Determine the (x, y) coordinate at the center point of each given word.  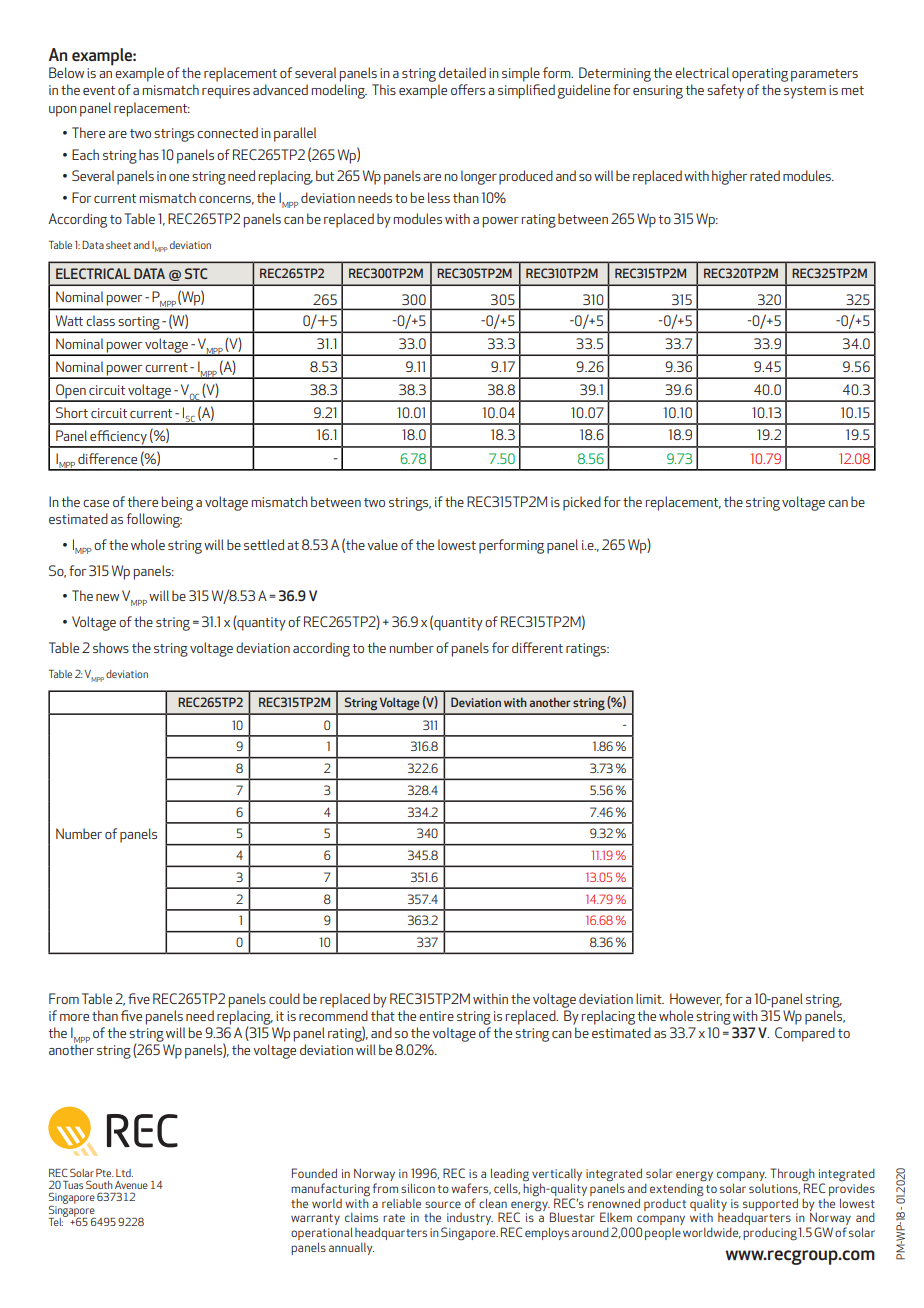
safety (725, 91)
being (177, 503)
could (284, 998)
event (99, 90)
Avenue (131, 1185)
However (696, 999)
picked (582, 503)
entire (436, 1016)
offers (468, 89)
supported (770, 1205)
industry (469, 1220)
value (382, 544)
